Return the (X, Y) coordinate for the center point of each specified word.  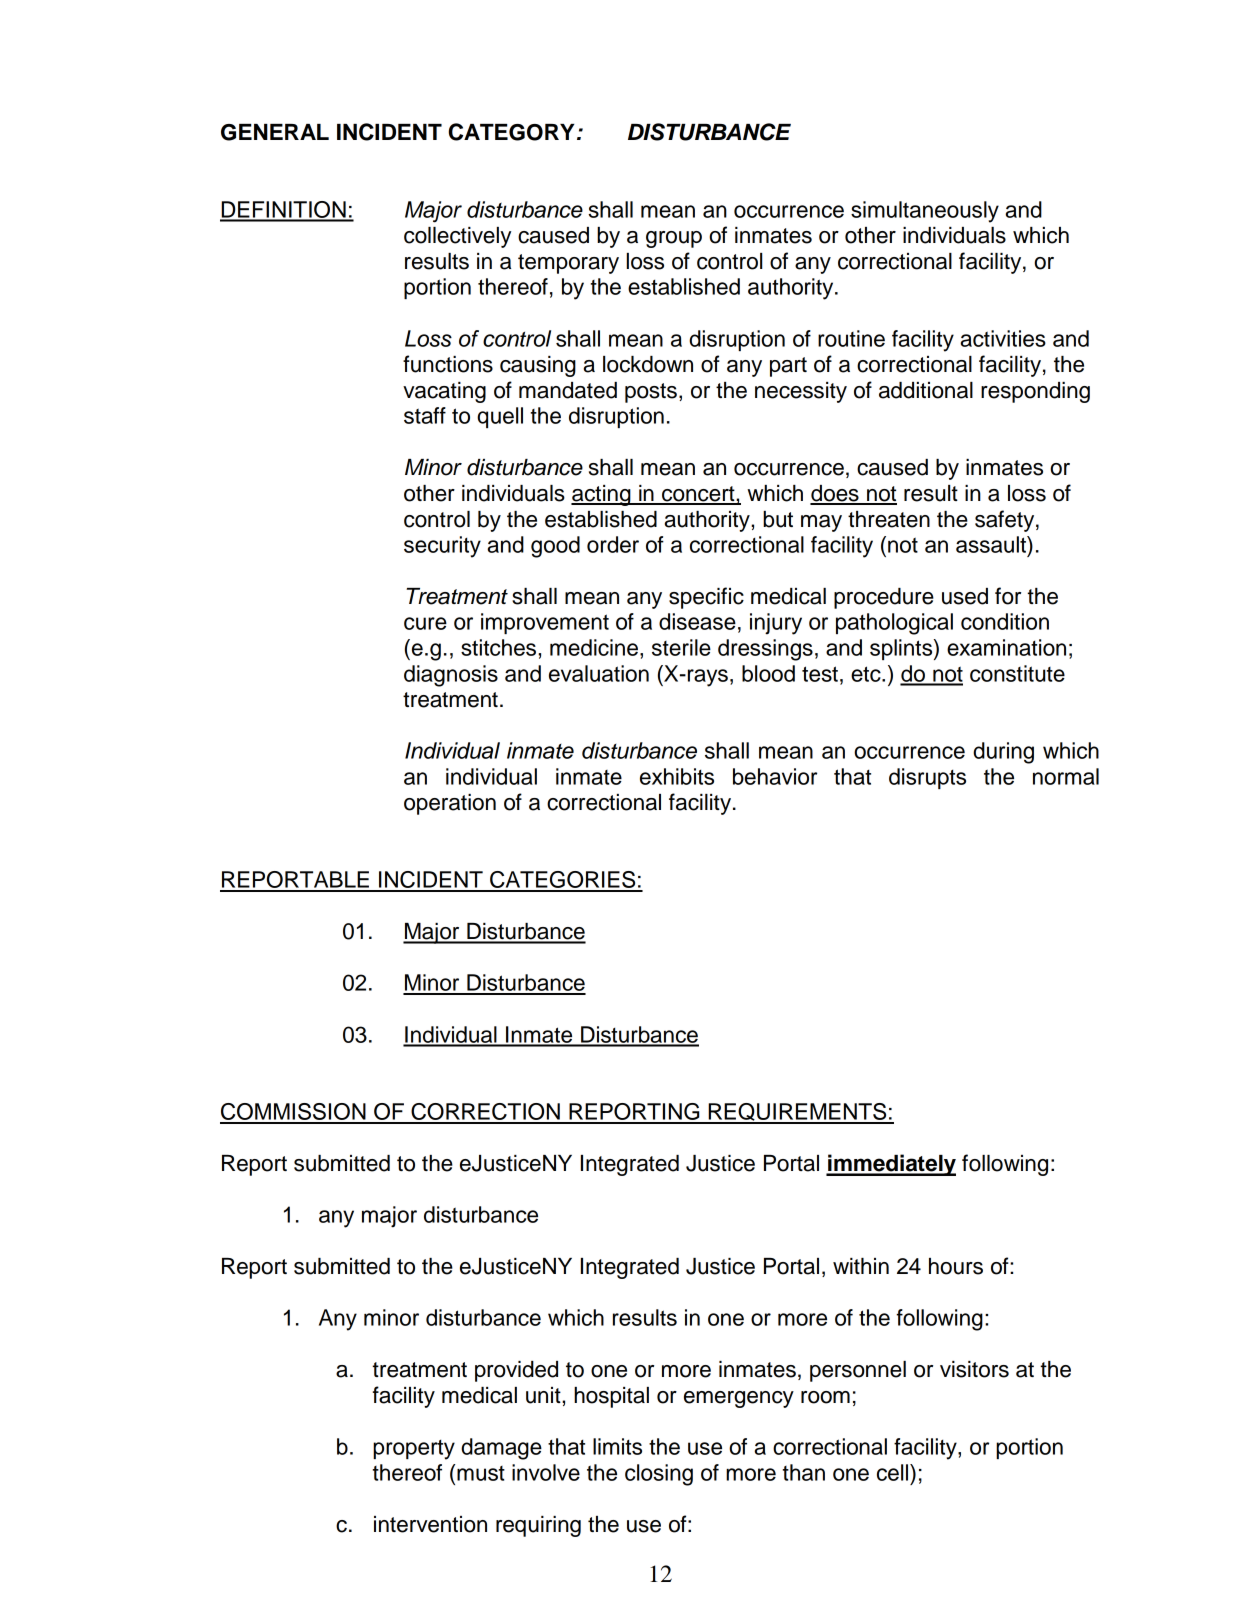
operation (450, 804)
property (414, 1449)
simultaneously (925, 212)
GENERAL (275, 132)
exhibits (677, 776)
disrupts (927, 778)
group (674, 239)
